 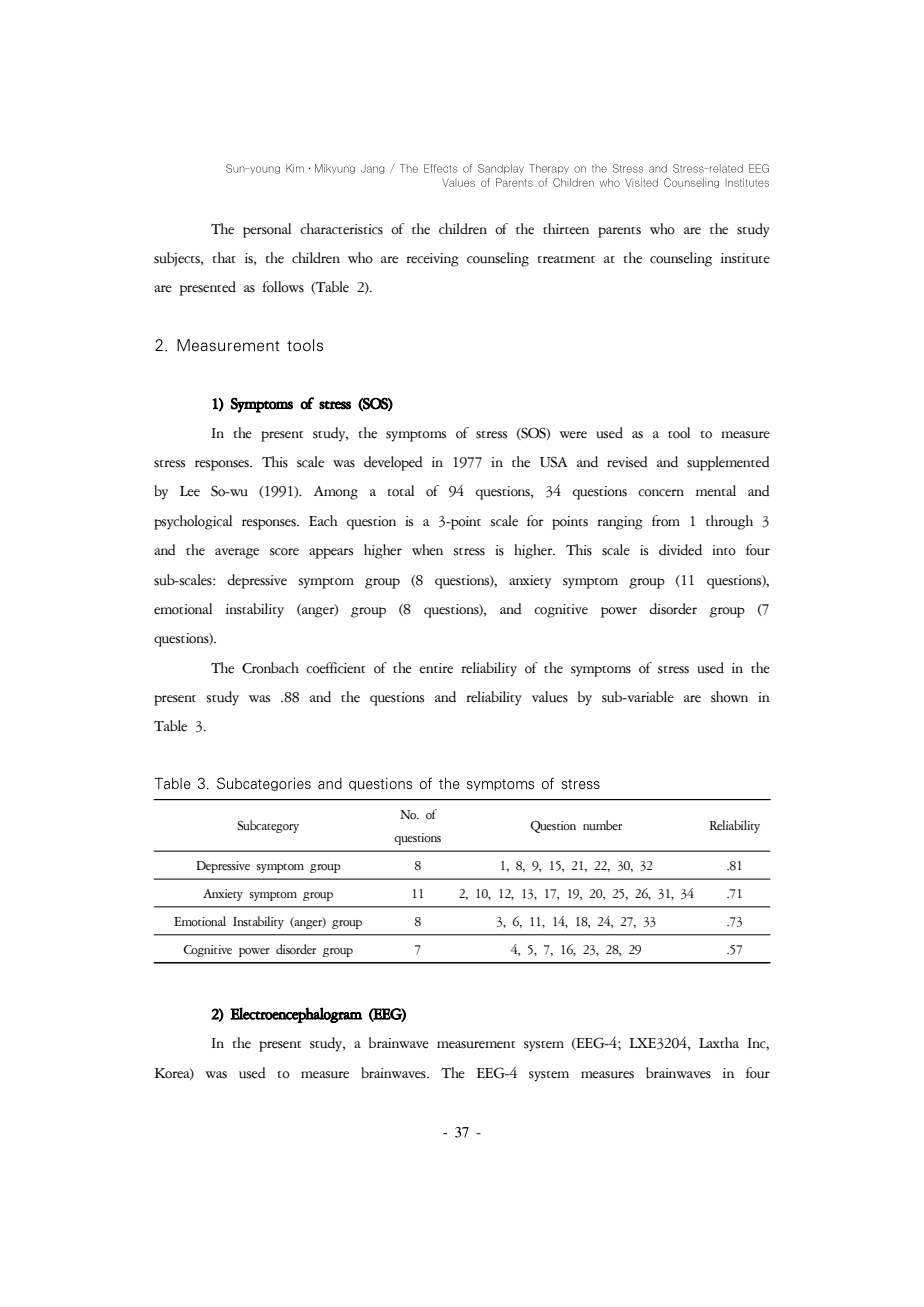 What do you see at coordinates (729, 697) in the screenshot?
I see `shown` at bounding box center [729, 697].
